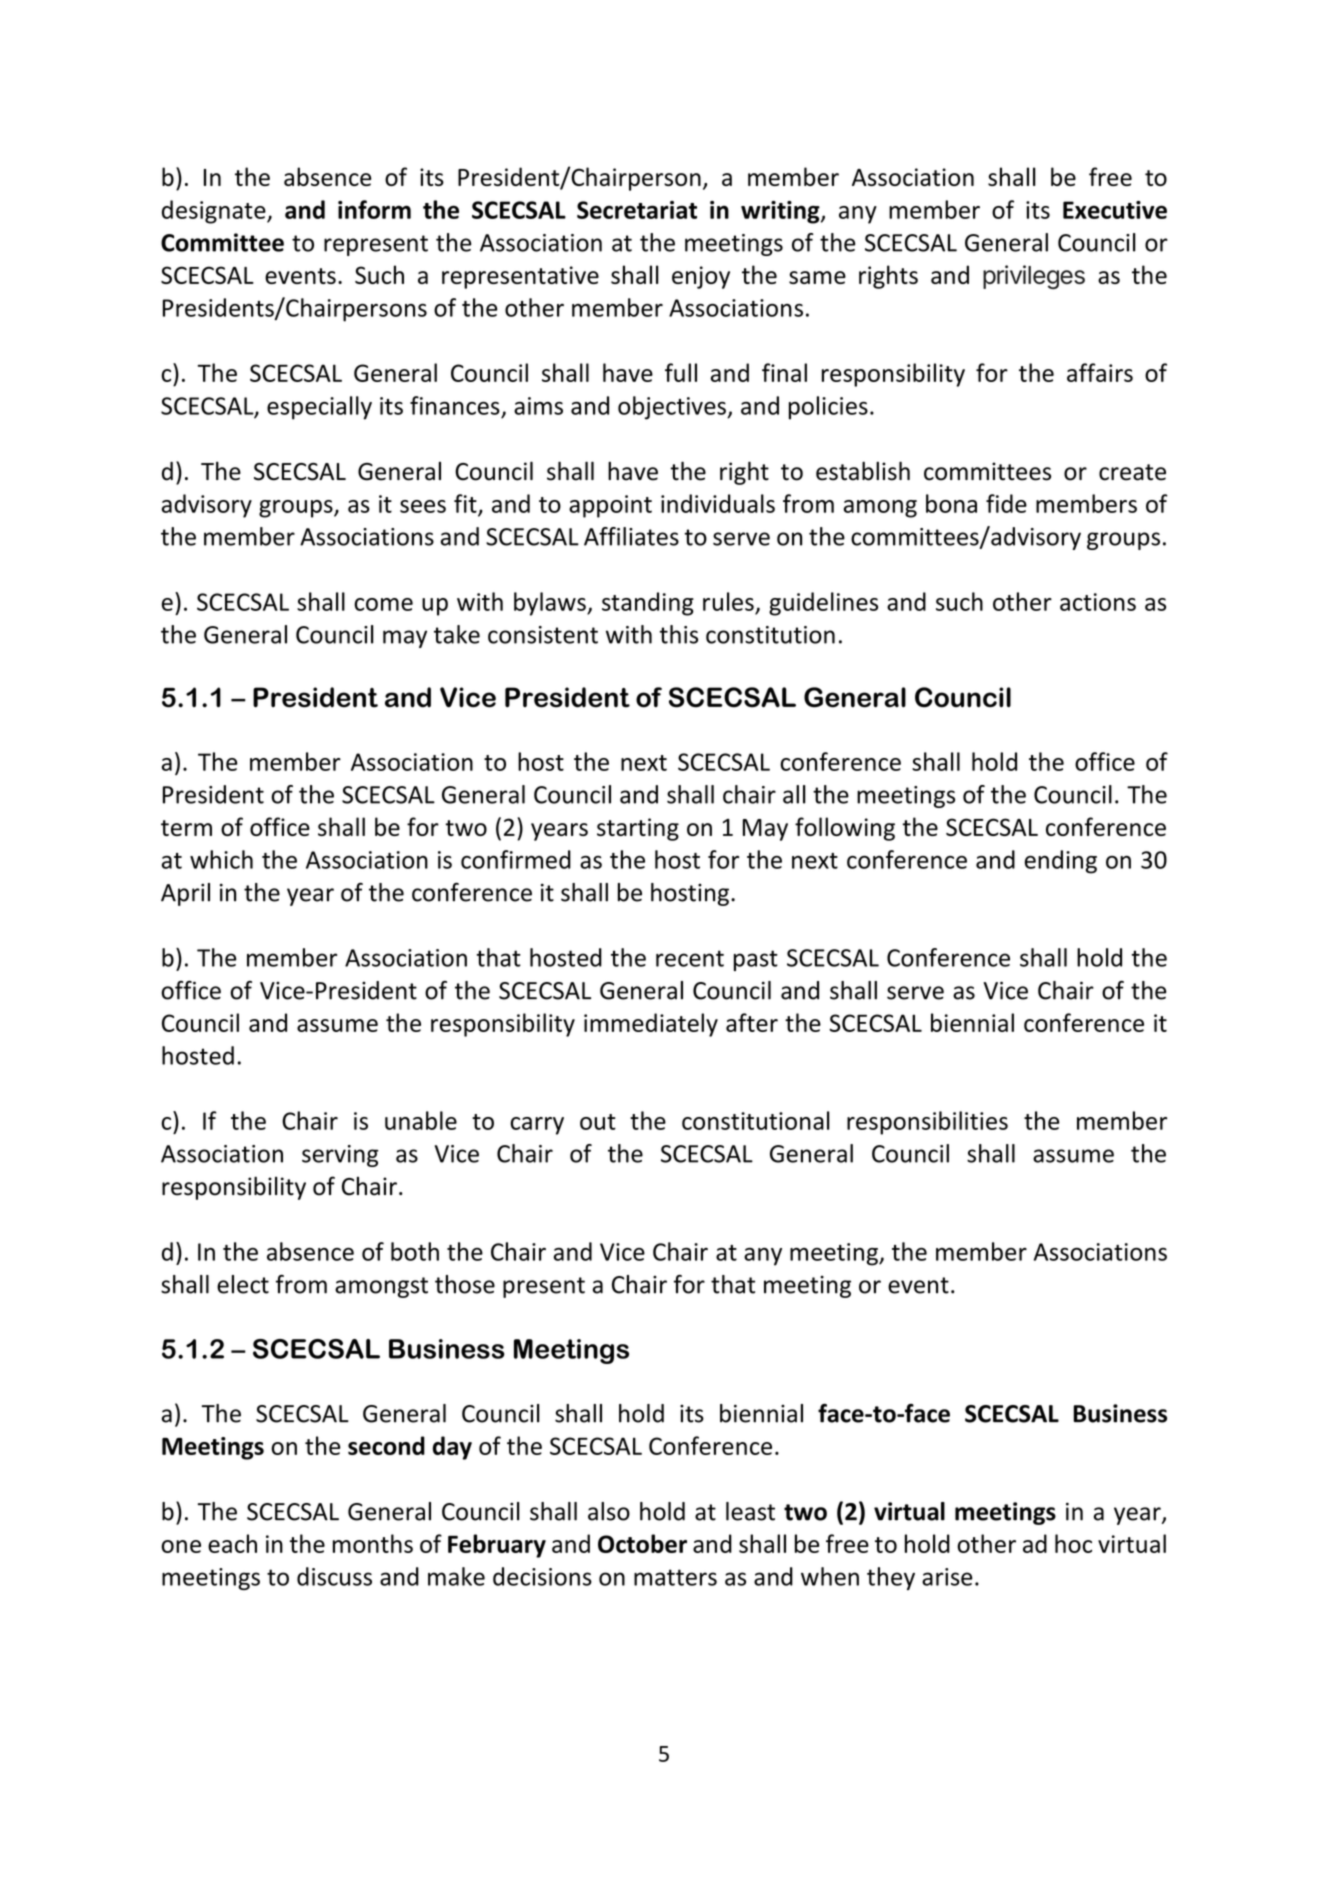  I want to click on hoc, so click(1073, 1543).
